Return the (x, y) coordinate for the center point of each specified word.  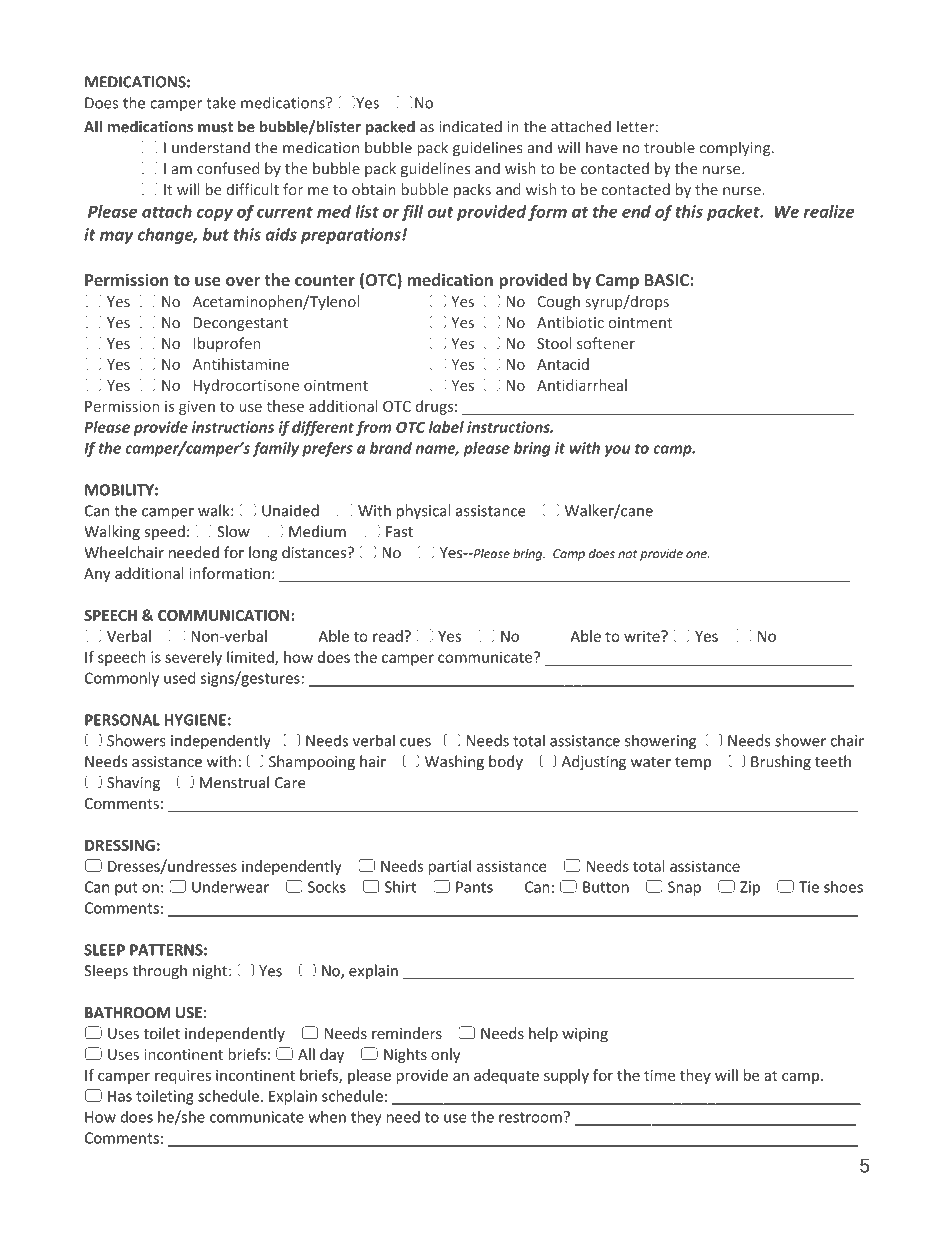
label (446, 427)
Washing (454, 762)
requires (183, 1076)
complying (736, 149)
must (215, 127)
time (659, 1075)
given (197, 408)
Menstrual (234, 782)
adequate (506, 1076)
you (617, 451)
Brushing (781, 762)
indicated (470, 126)
